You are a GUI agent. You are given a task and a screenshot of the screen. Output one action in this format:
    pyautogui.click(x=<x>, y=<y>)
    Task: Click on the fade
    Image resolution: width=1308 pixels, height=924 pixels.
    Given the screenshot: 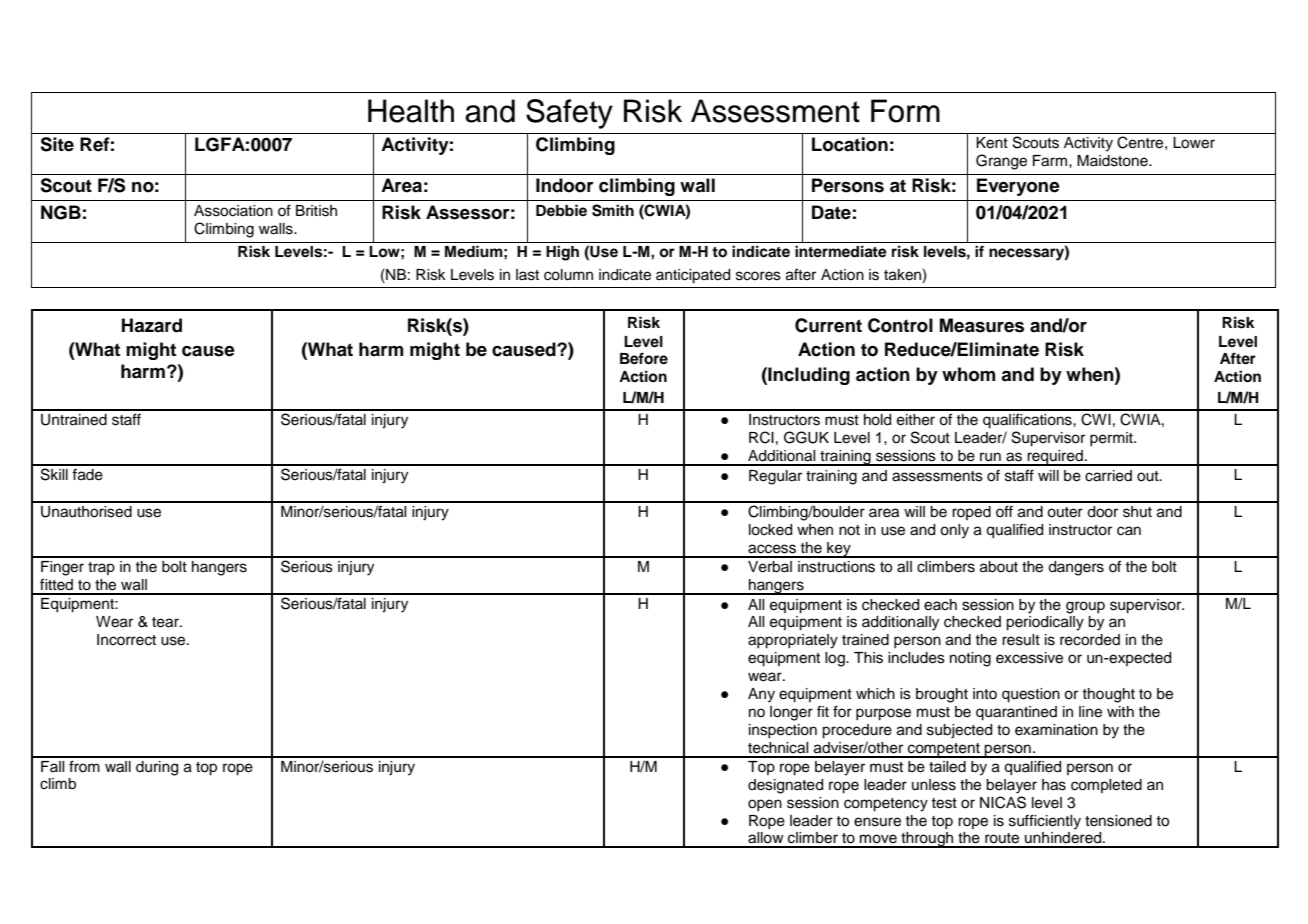 What is the action you would take?
    pyautogui.click(x=87, y=475)
